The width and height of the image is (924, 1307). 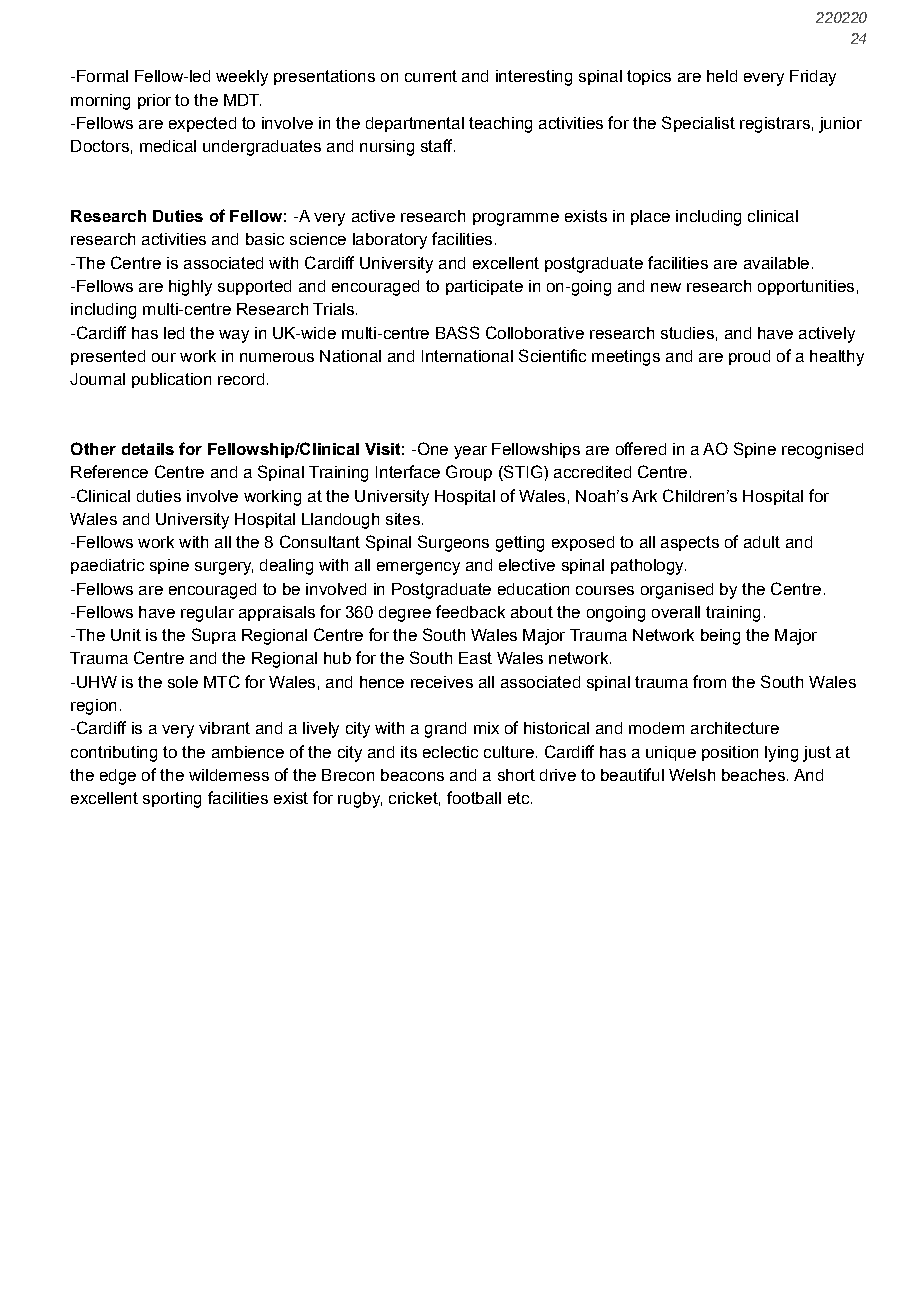 I want to click on adult, so click(x=762, y=542).
